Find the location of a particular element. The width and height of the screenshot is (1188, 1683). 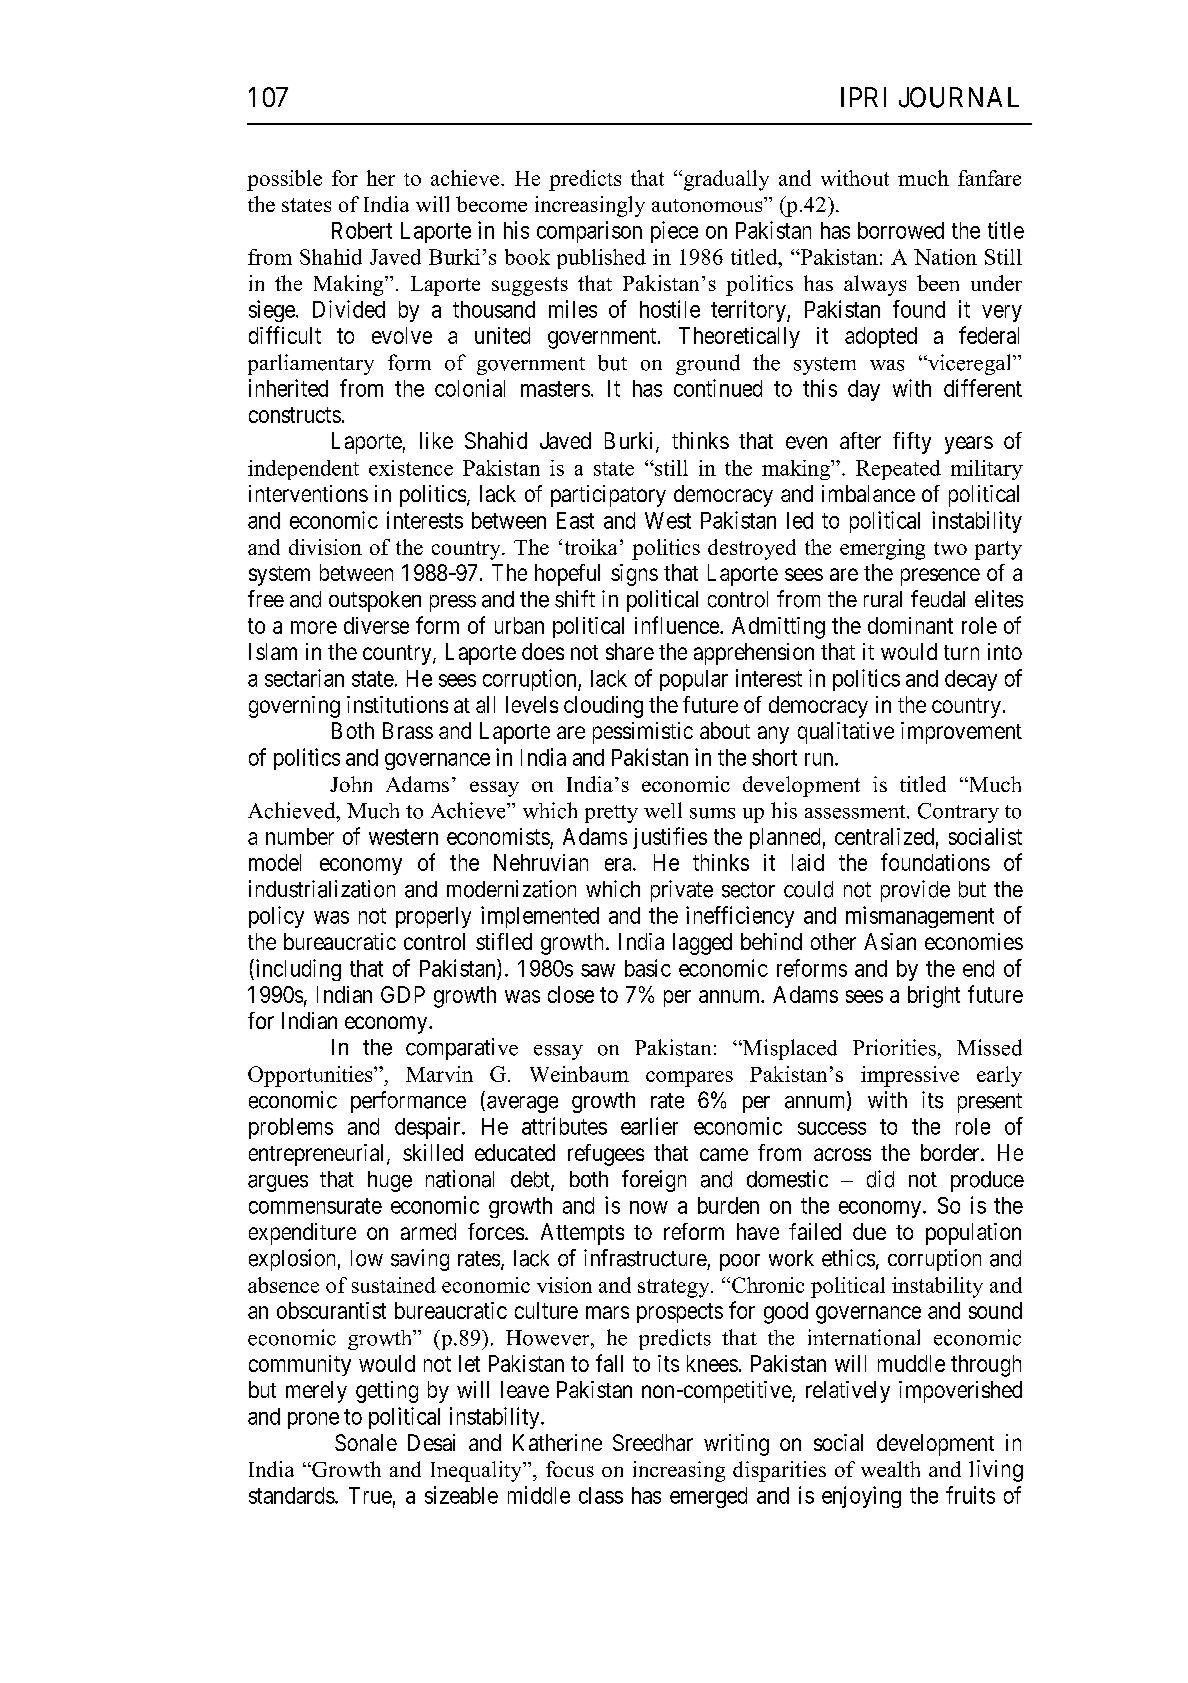

possible is located at coordinates (284, 180).
